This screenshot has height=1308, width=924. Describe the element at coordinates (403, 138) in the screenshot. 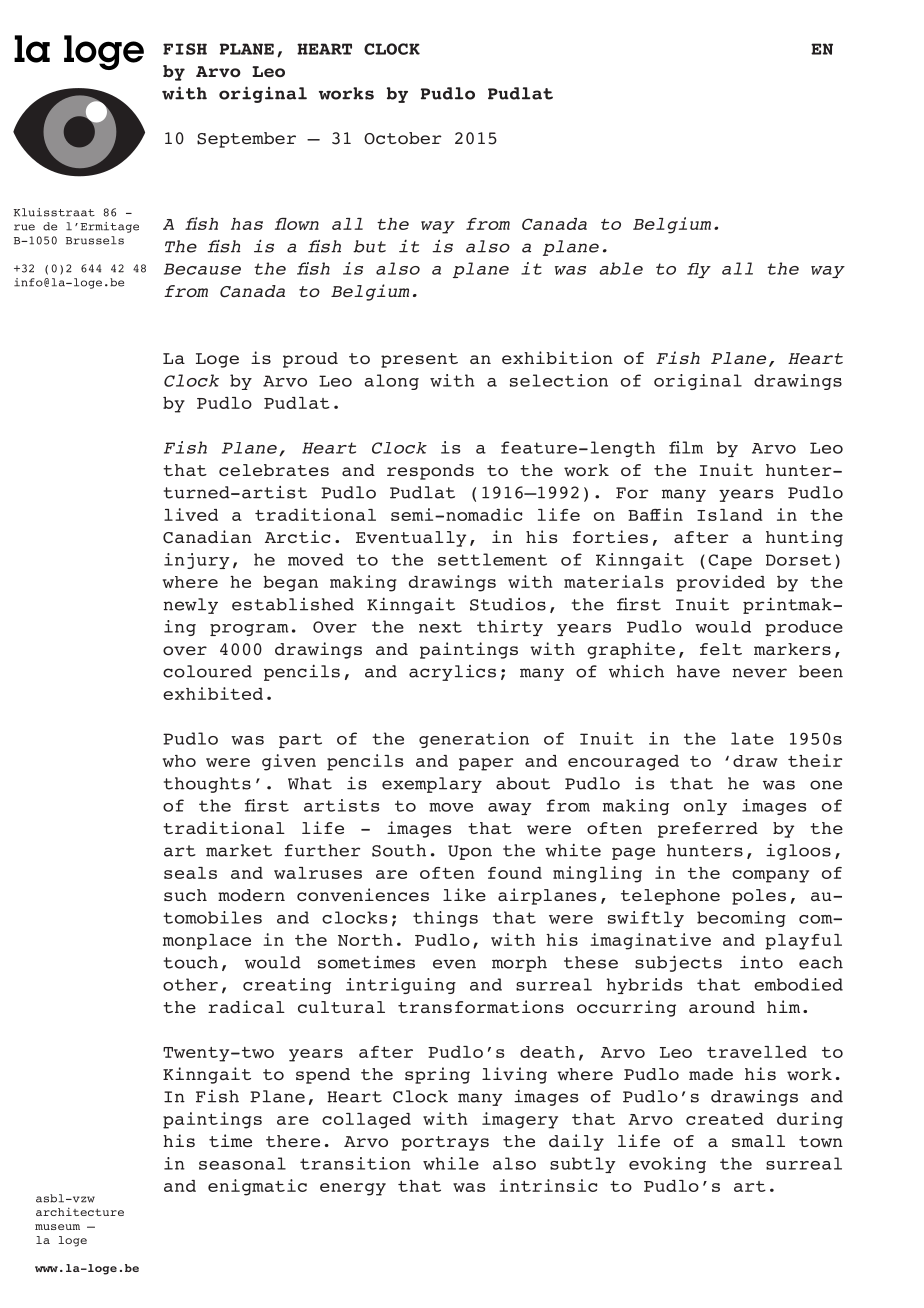

I see `October` at that location.
